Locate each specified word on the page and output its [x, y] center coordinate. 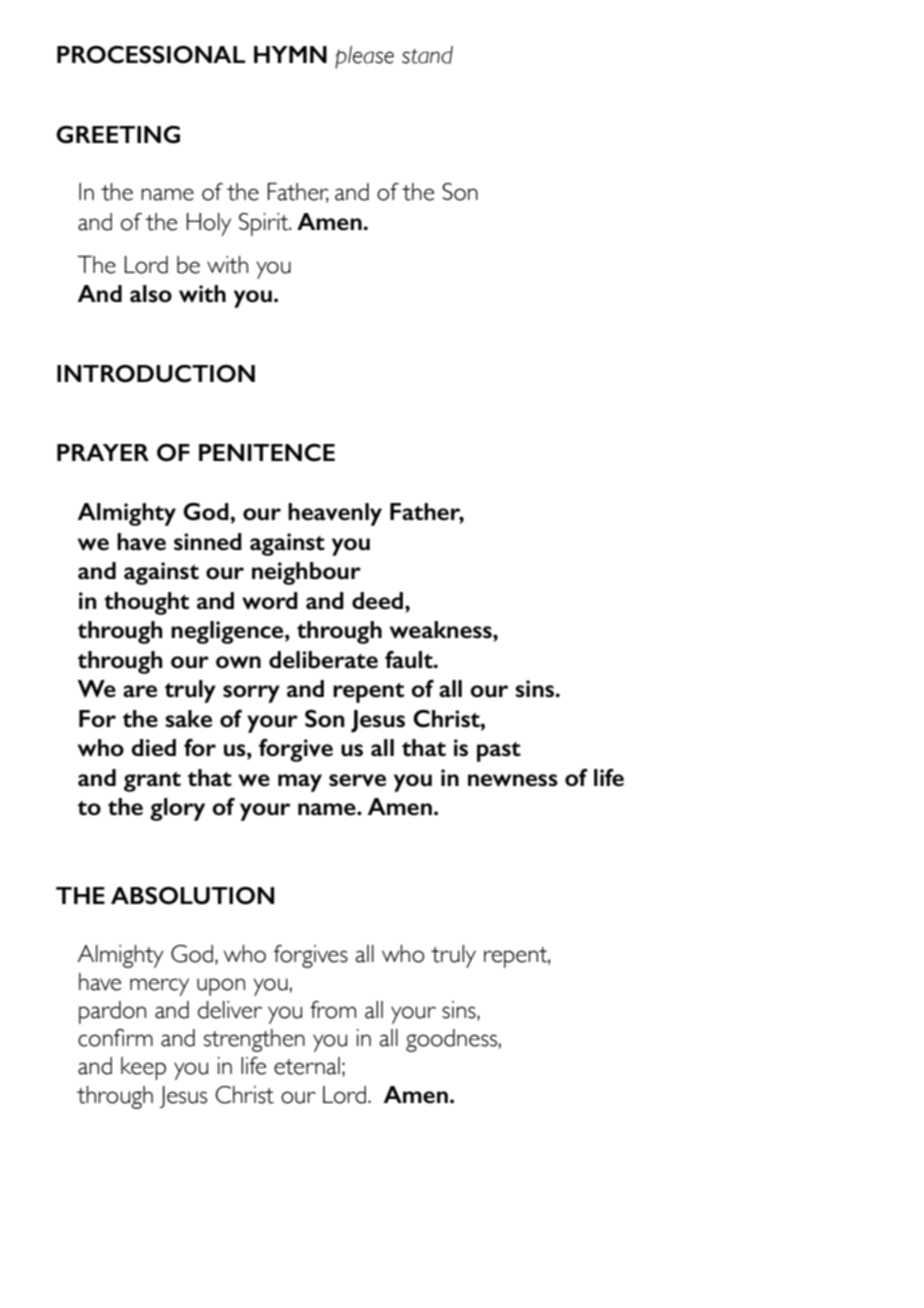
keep [143, 1068]
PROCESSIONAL [151, 55]
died [153, 748]
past [499, 752]
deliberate [323, 660]
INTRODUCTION [156, 374]
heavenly [335, 514]
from [333, 1010]
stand [427, 55]
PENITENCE [267, 453]
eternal [307, 1066]
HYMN [290, 54]
